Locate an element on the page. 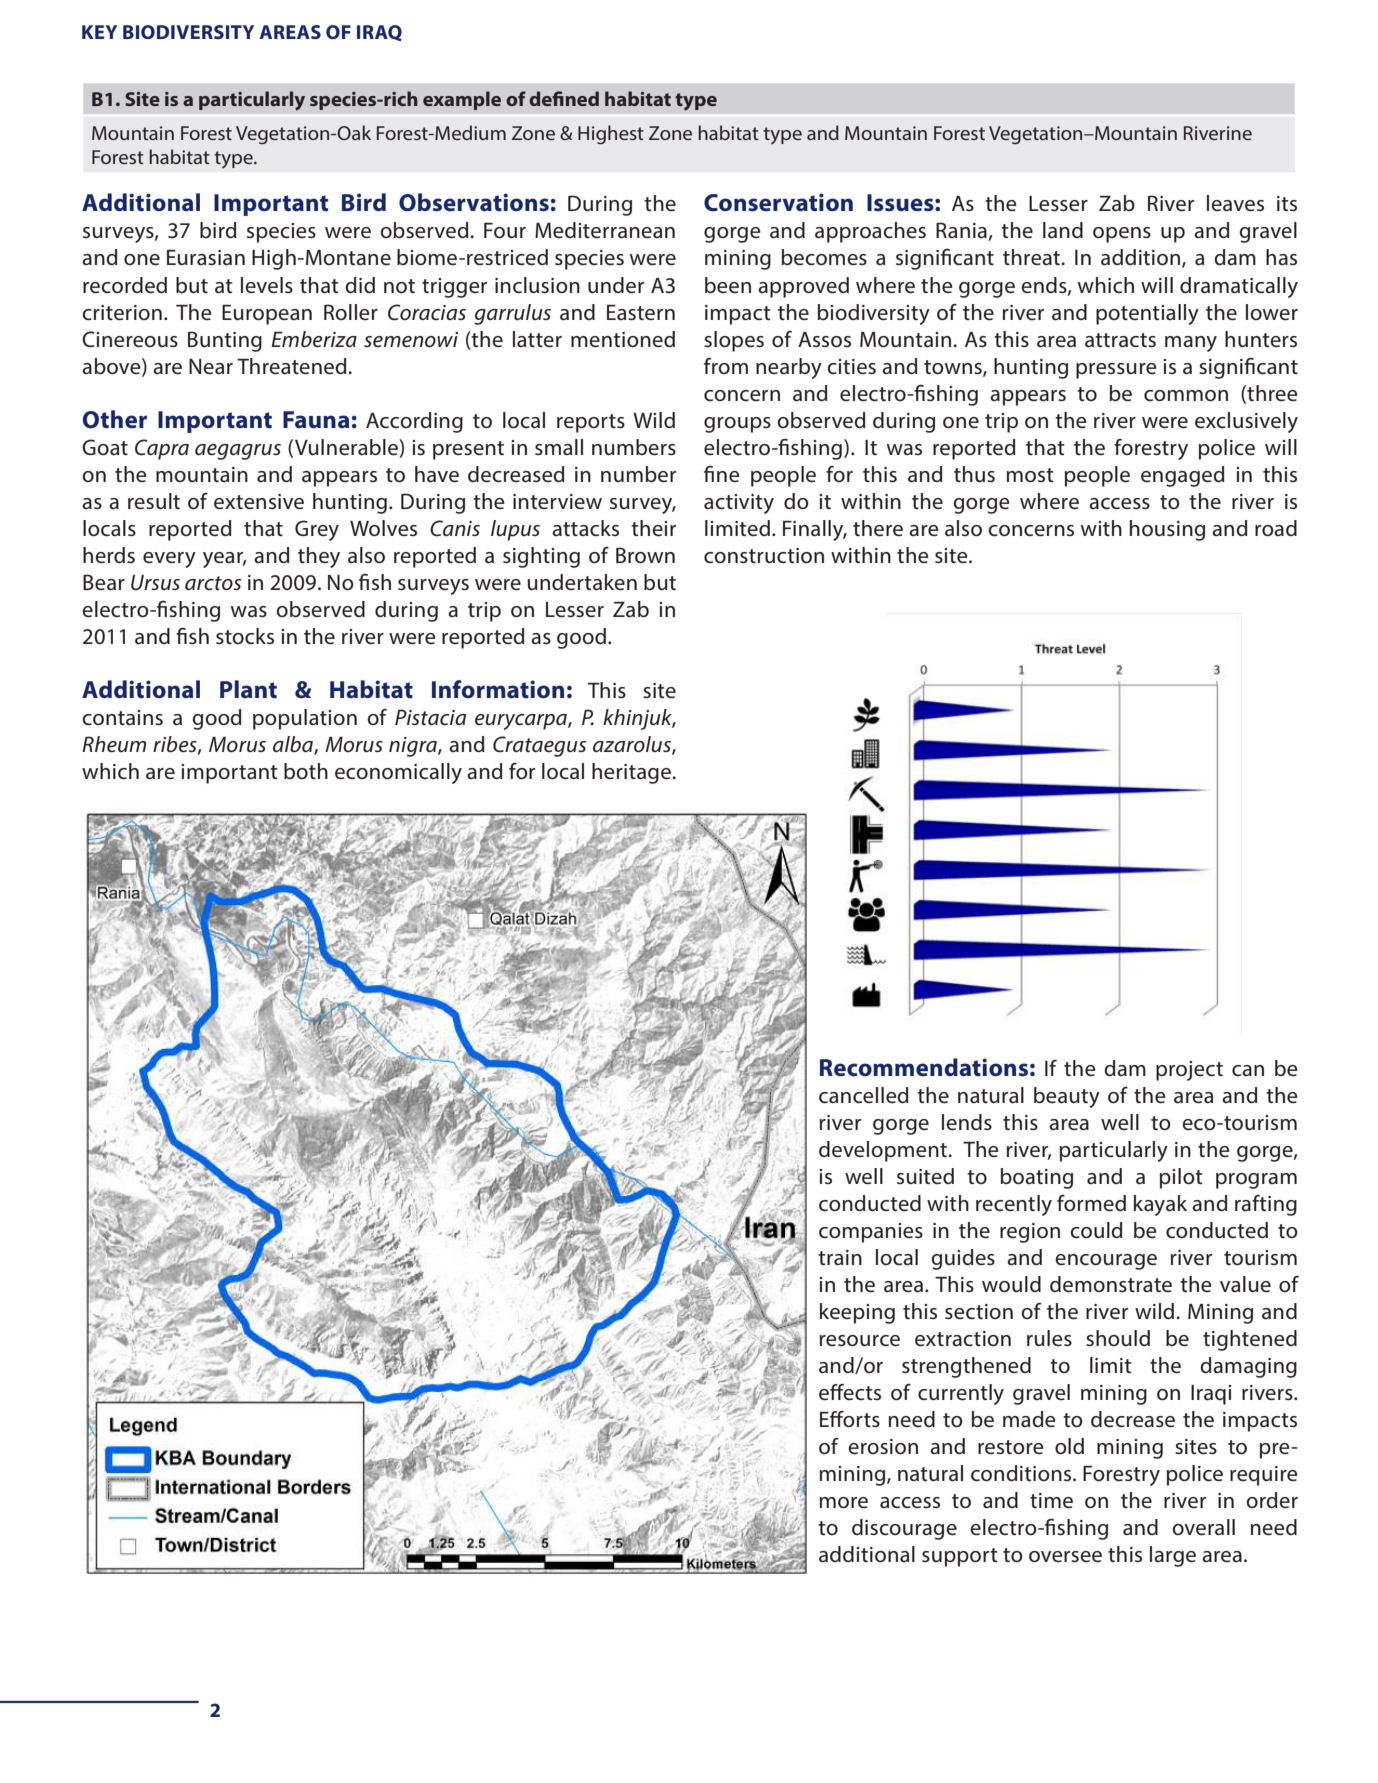 The height and width of the image is (1783, 1378). development is located at coordinates (883, 1151).
